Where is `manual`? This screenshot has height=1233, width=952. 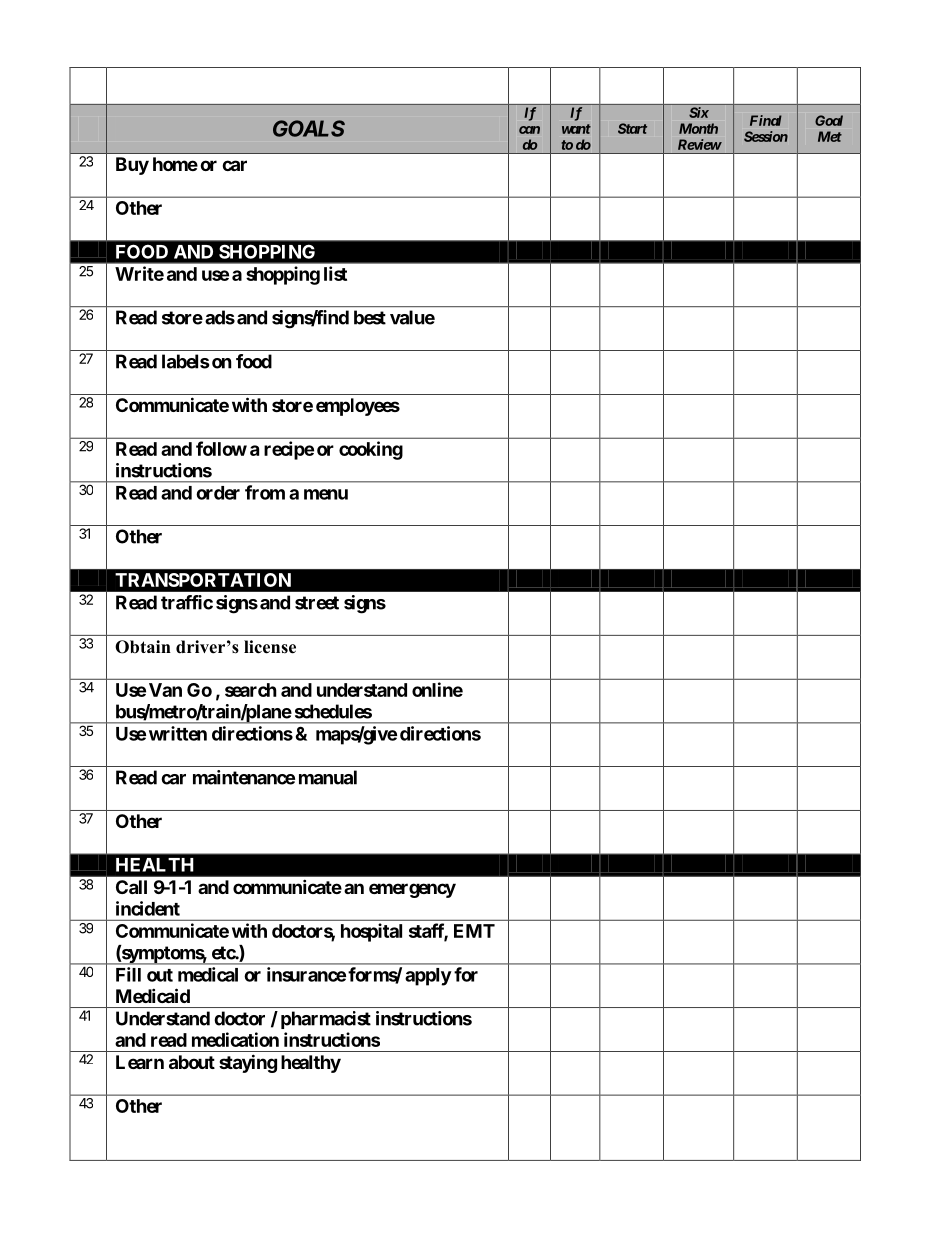 manual is located at coordinates (328, 777).
